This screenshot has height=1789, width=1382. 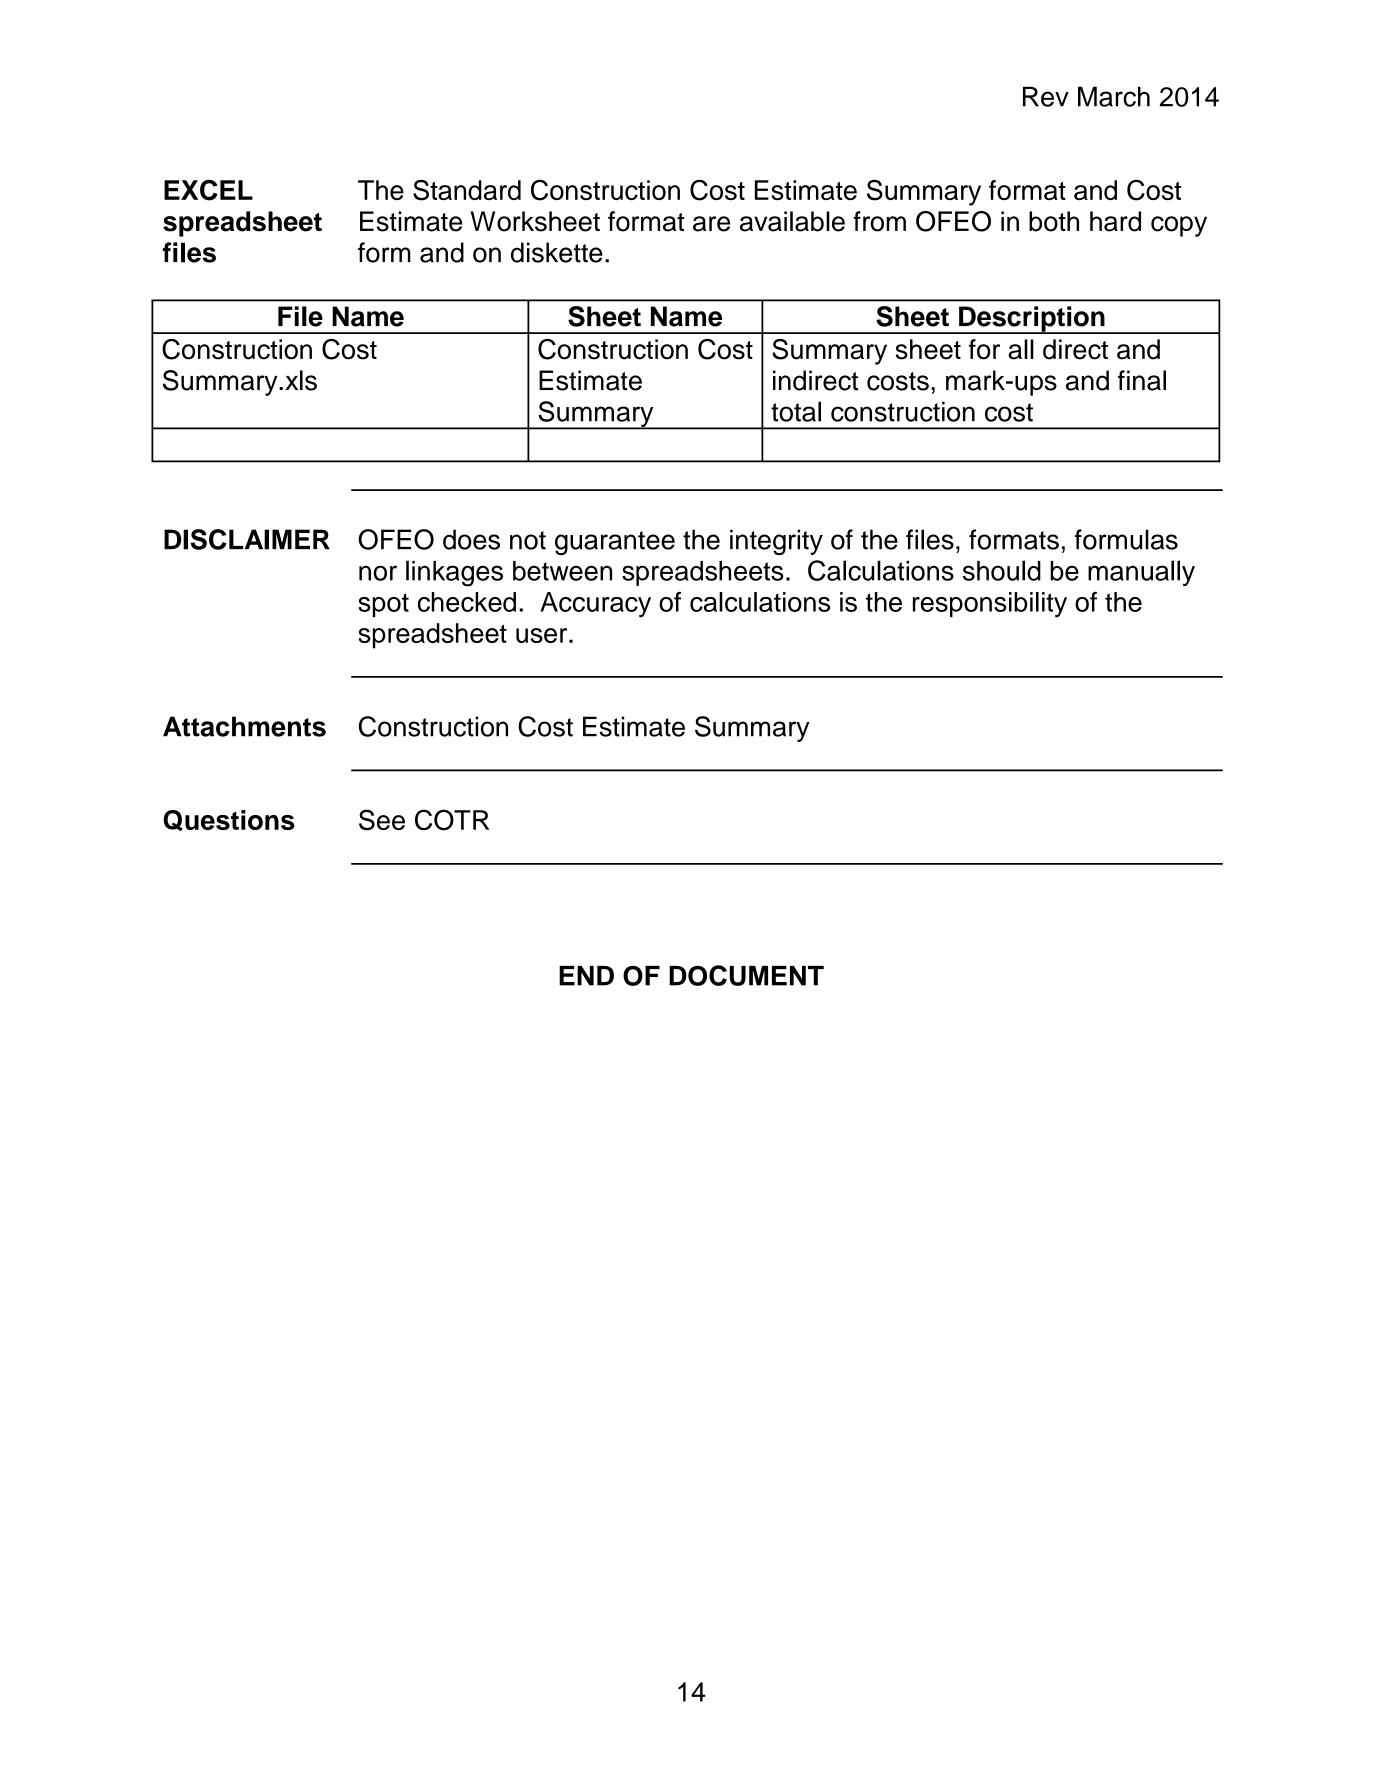 What do you see at coordinates (1046, 96) in the screenshot?
I see `Rev` at bounding box center [1046, 96].
